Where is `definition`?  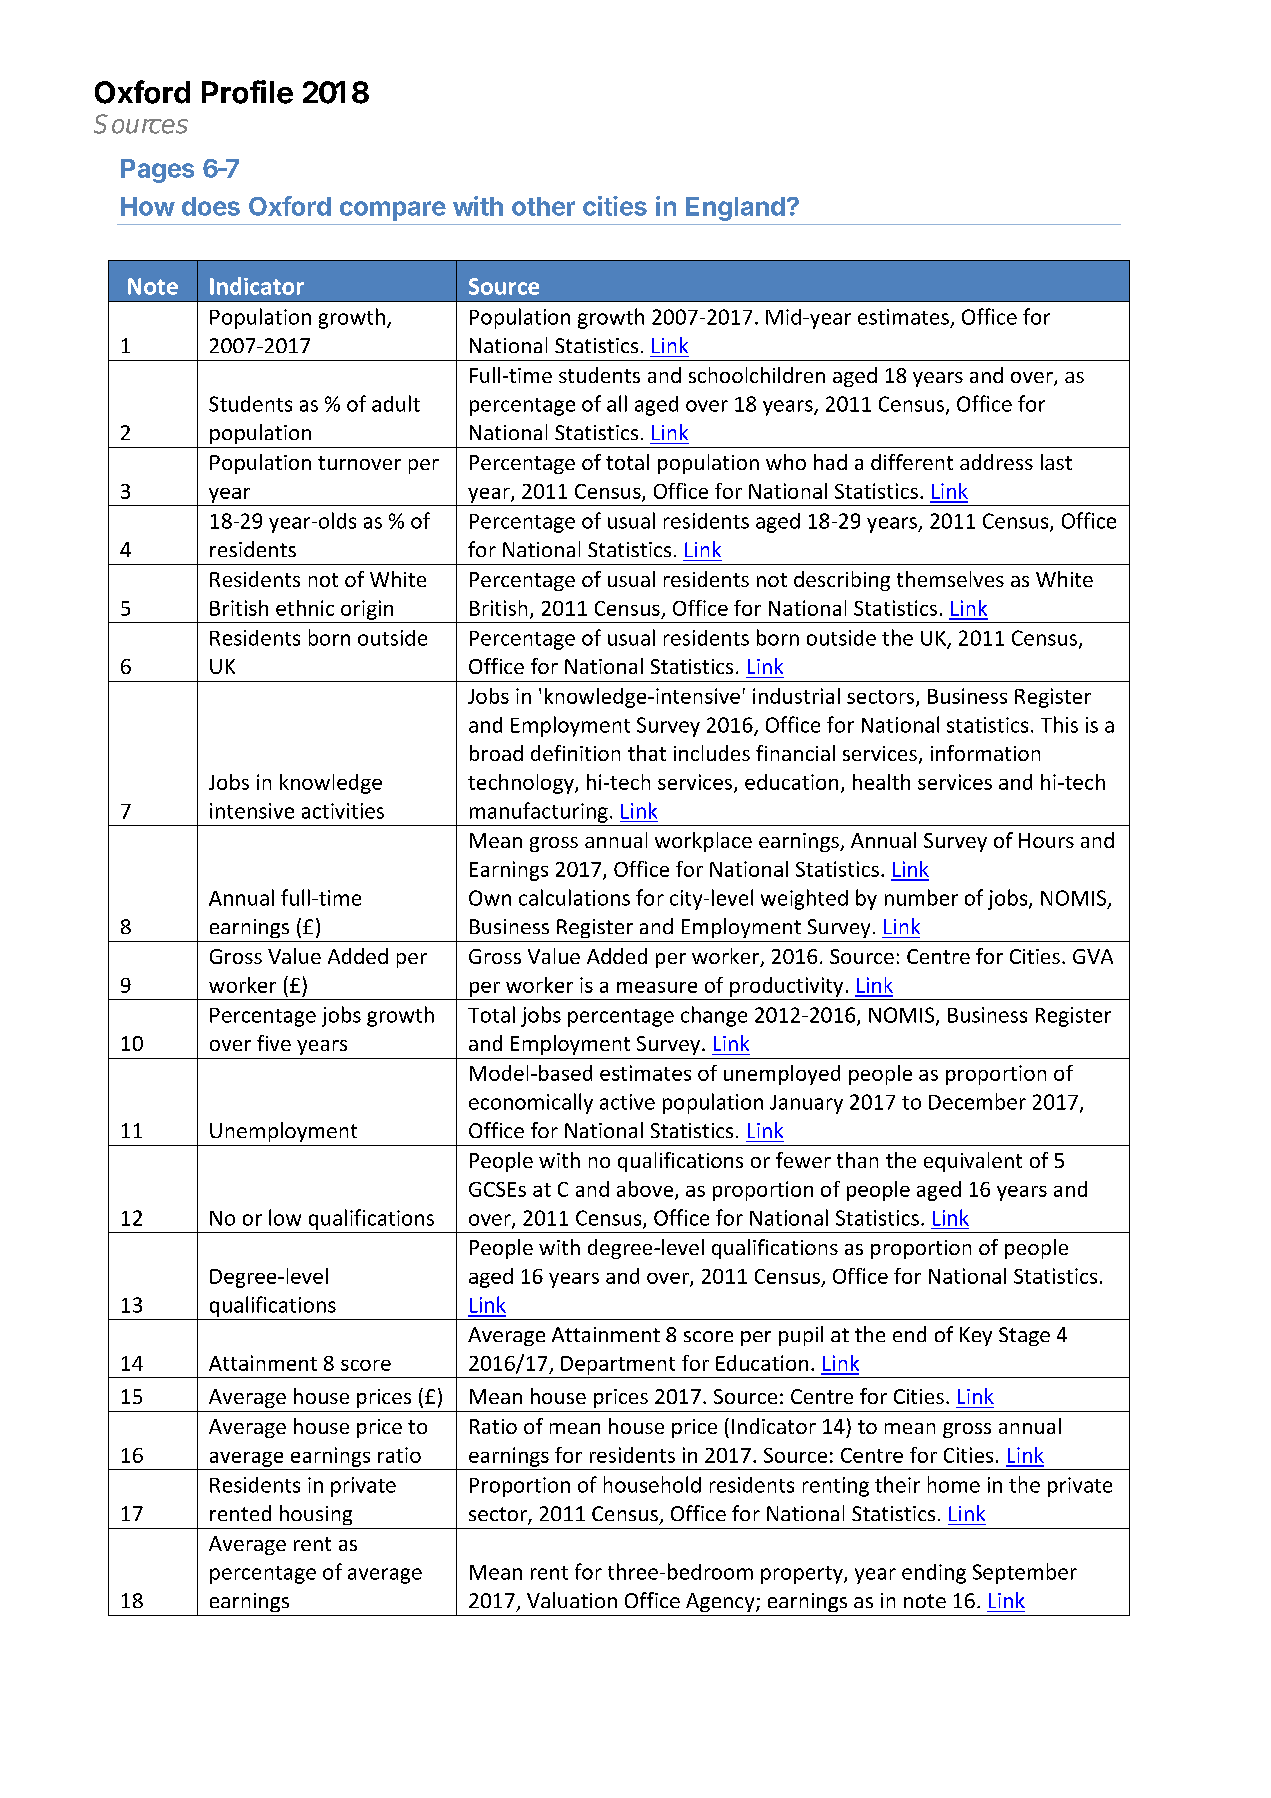
definition is located at coordinates (575, 753).
